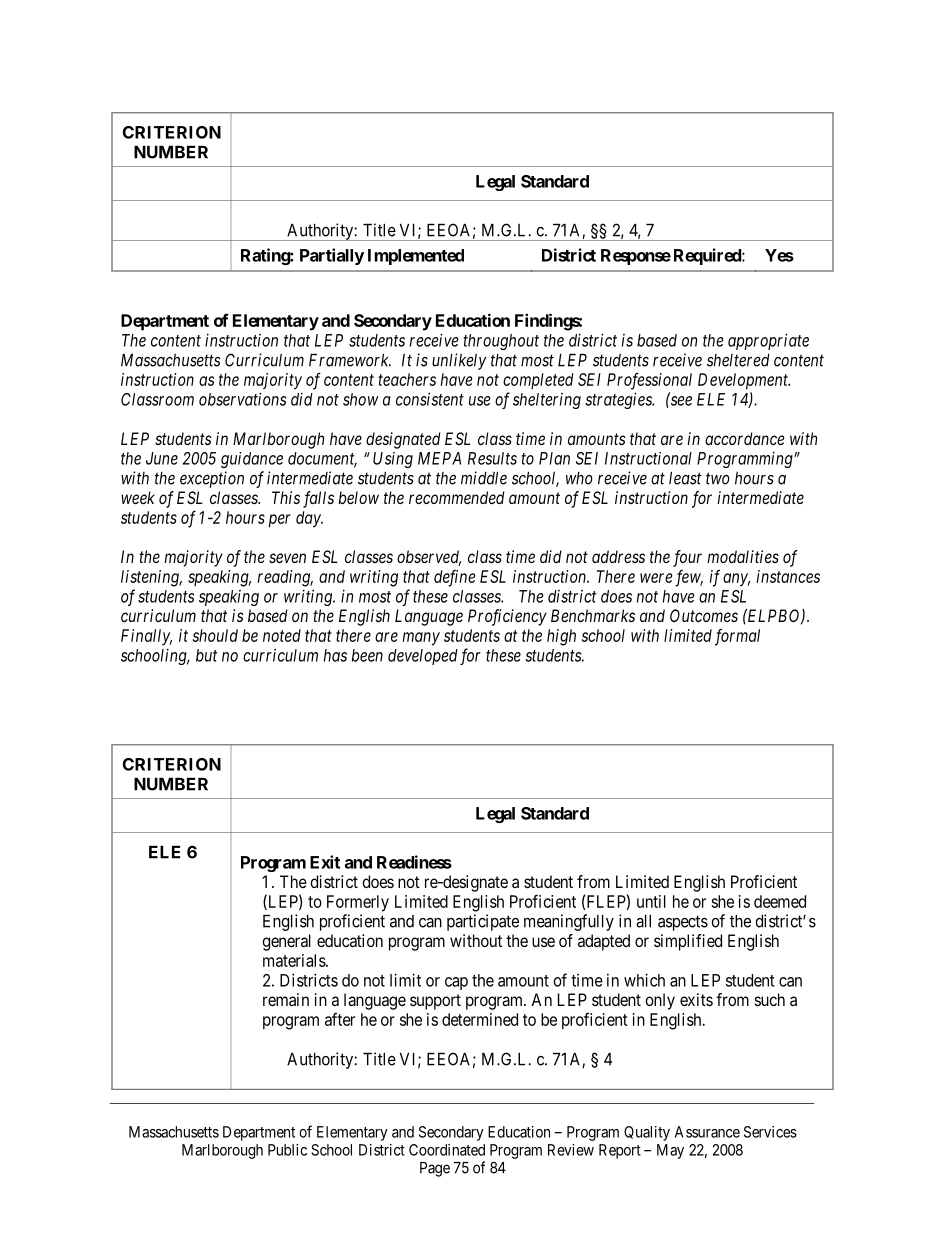 The height and width of the screenshot is (1233, 952). Describe the element at coordinates (287, 1150) in the screenshot. I see `Public` at that location.
